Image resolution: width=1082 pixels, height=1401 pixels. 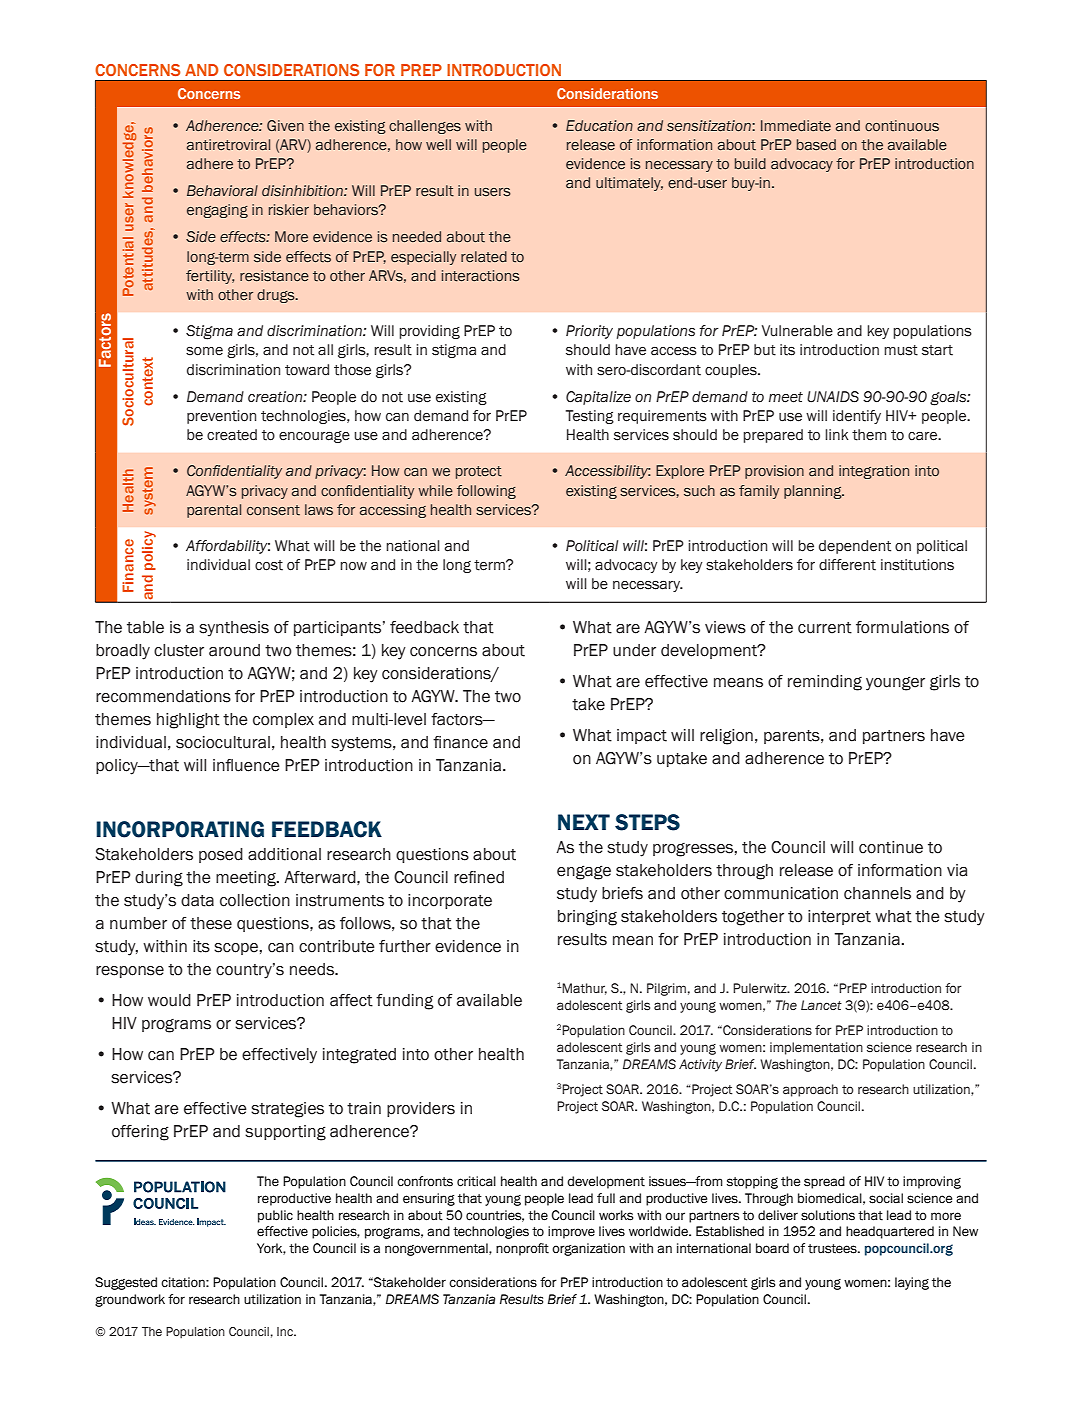 What do you see at coordinates (642, 736) in the document?
I see `impact` at bounding box center [642, 736].
